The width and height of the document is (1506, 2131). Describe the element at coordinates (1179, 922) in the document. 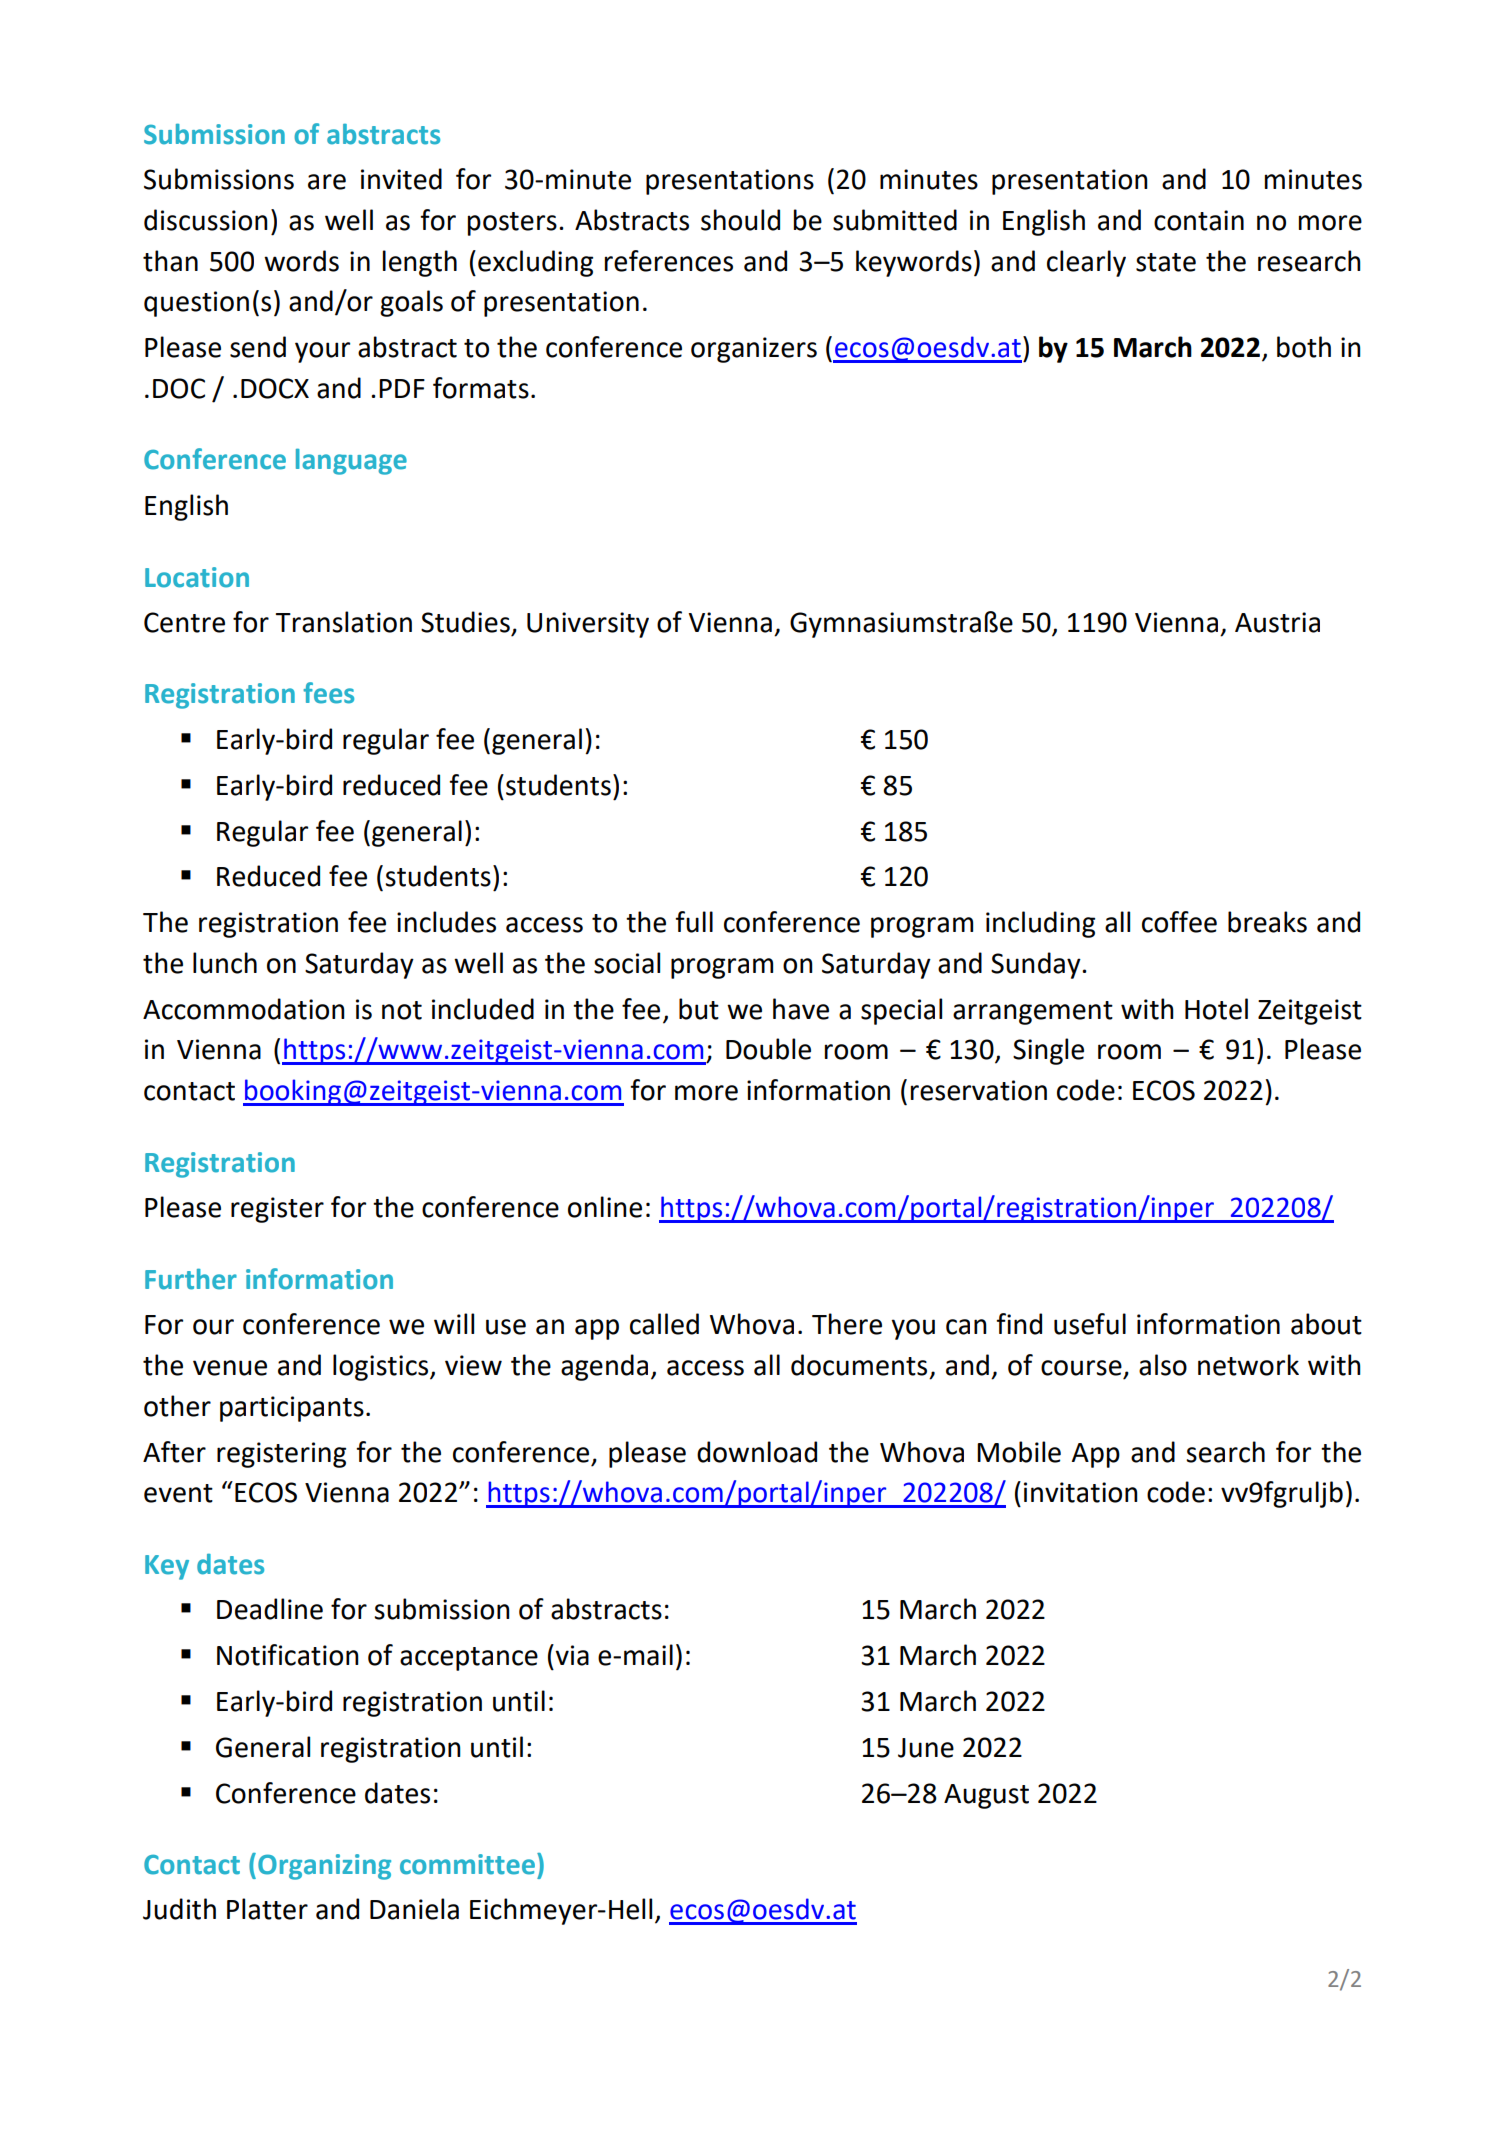

I see `coffee` at that location.
